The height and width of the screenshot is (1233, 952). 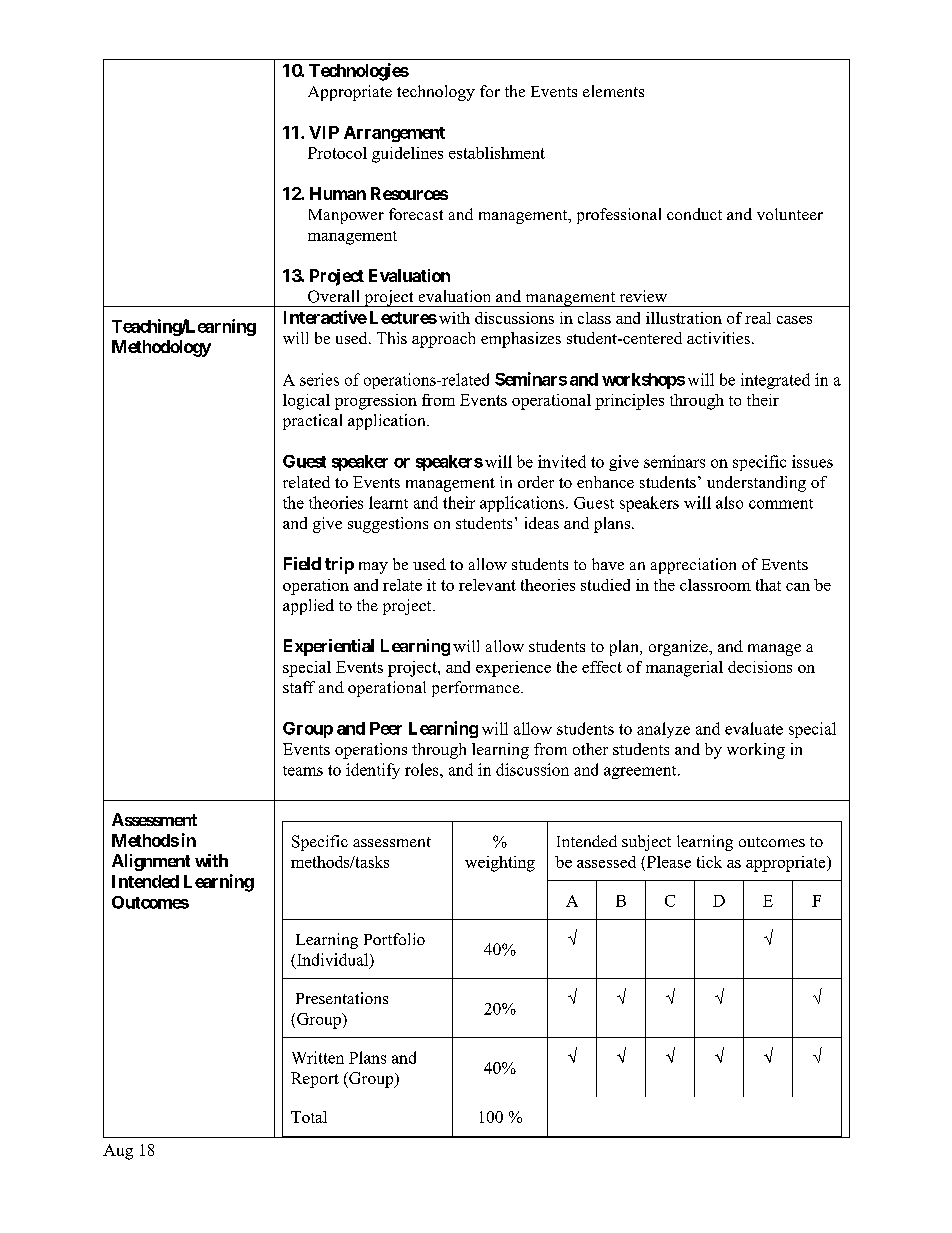 What do you see at coordinates (613, 91) in the screenshot?
I see `elements` at bounding box center [613, 91].
